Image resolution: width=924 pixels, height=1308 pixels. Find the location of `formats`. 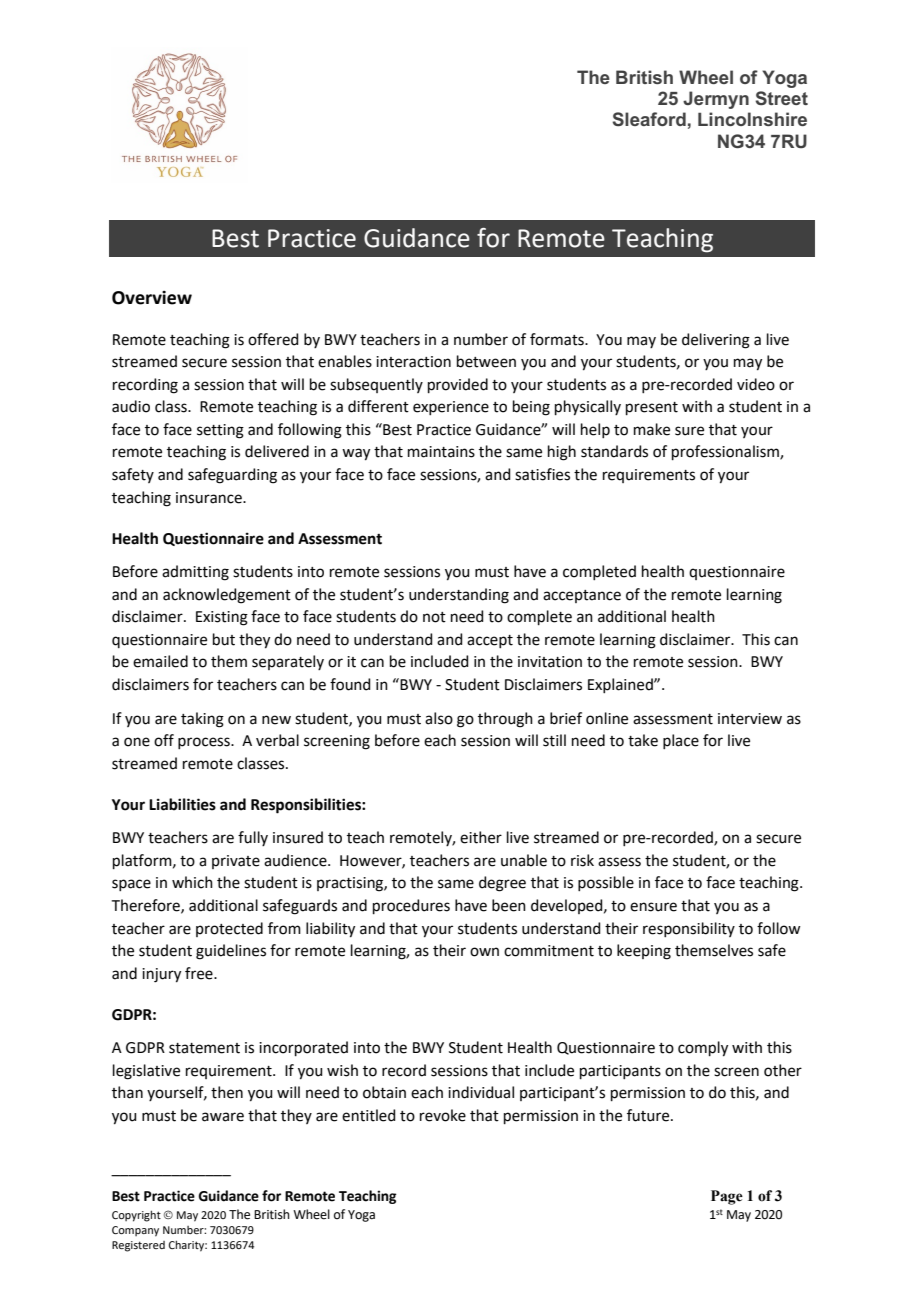

formats is located at coordinates (558, 339).
